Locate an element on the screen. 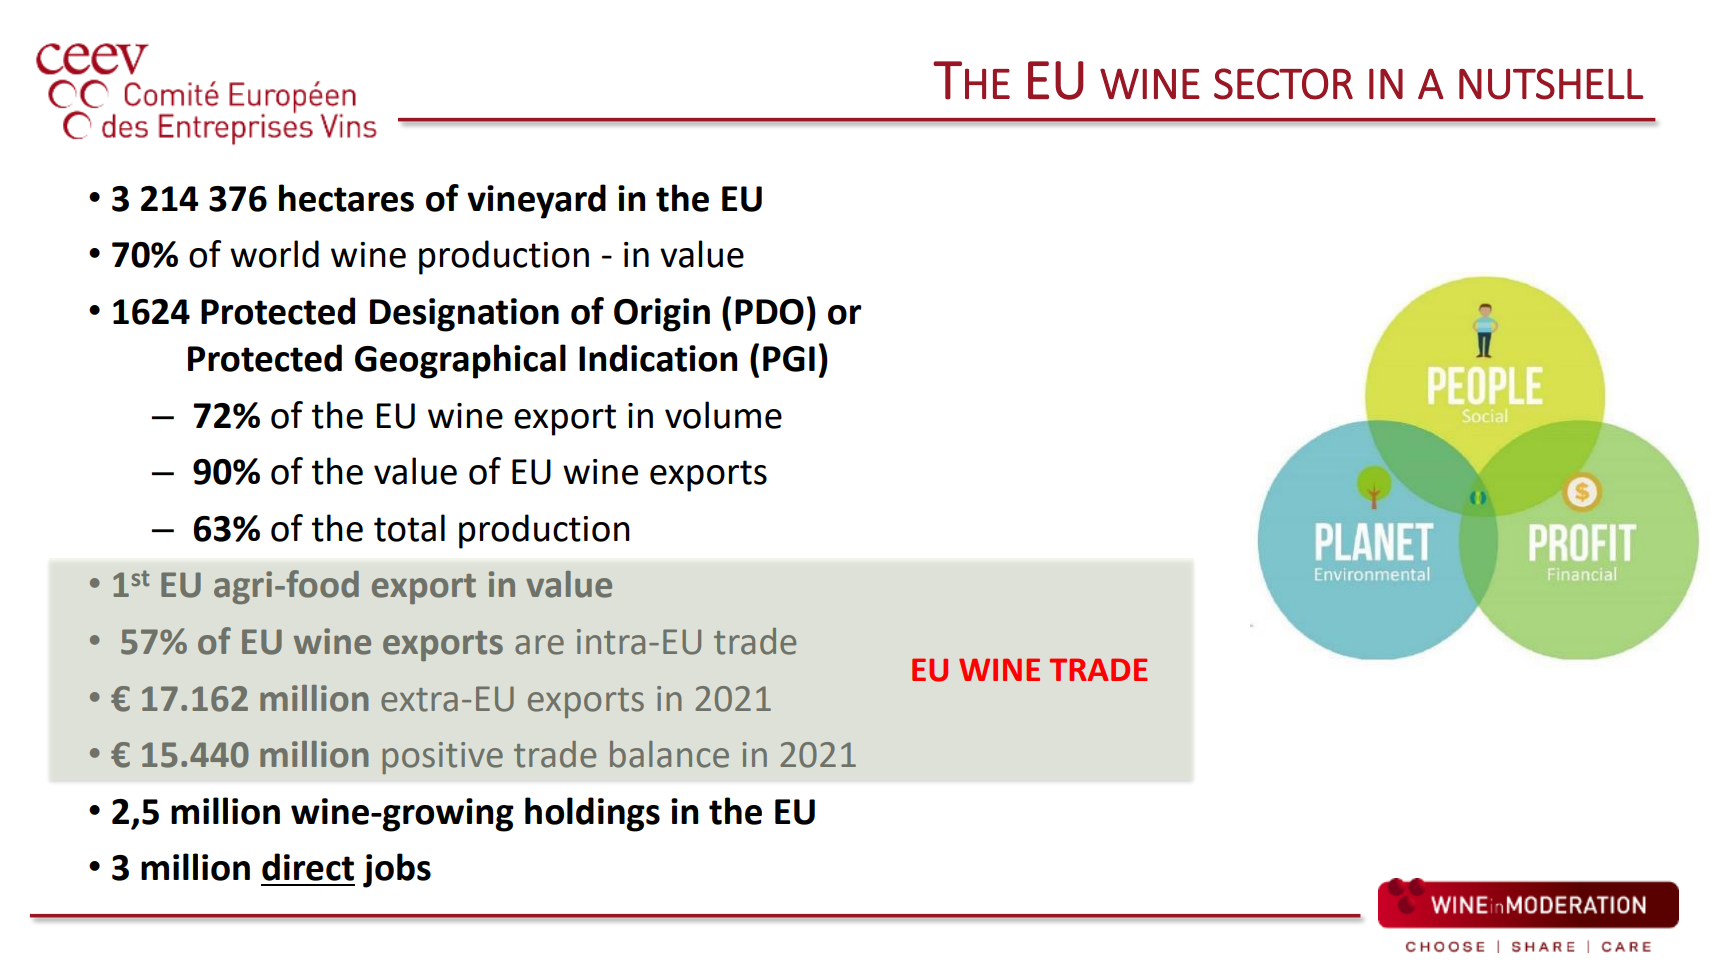 This screenshot has height=964, width=1715. NUTSHELL is located at coordinates (1551, 84).
